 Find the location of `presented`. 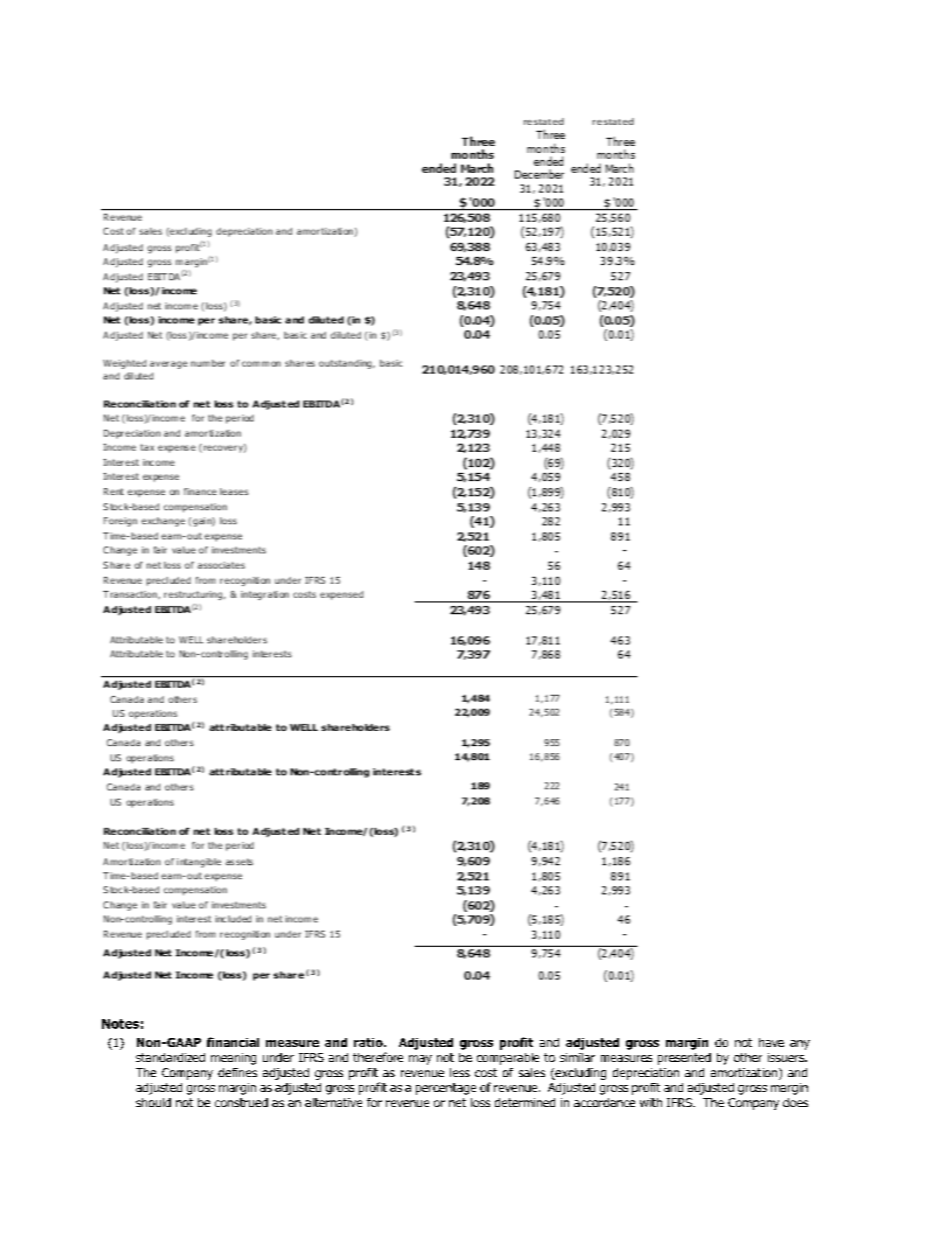

presented is located at coordinates (684, 1059).
